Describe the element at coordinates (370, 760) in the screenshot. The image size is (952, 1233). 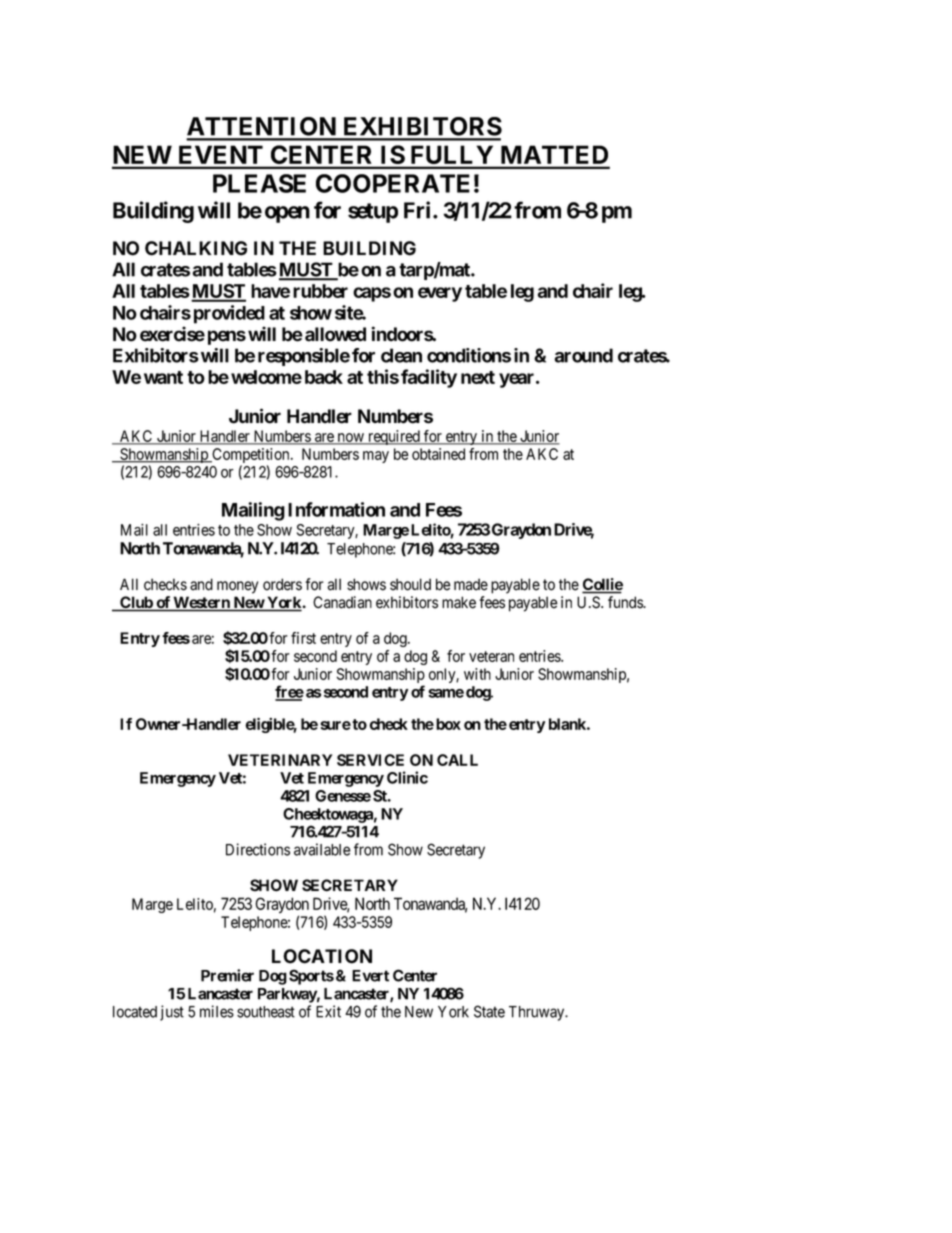
I see `SERVICE` at that location.
